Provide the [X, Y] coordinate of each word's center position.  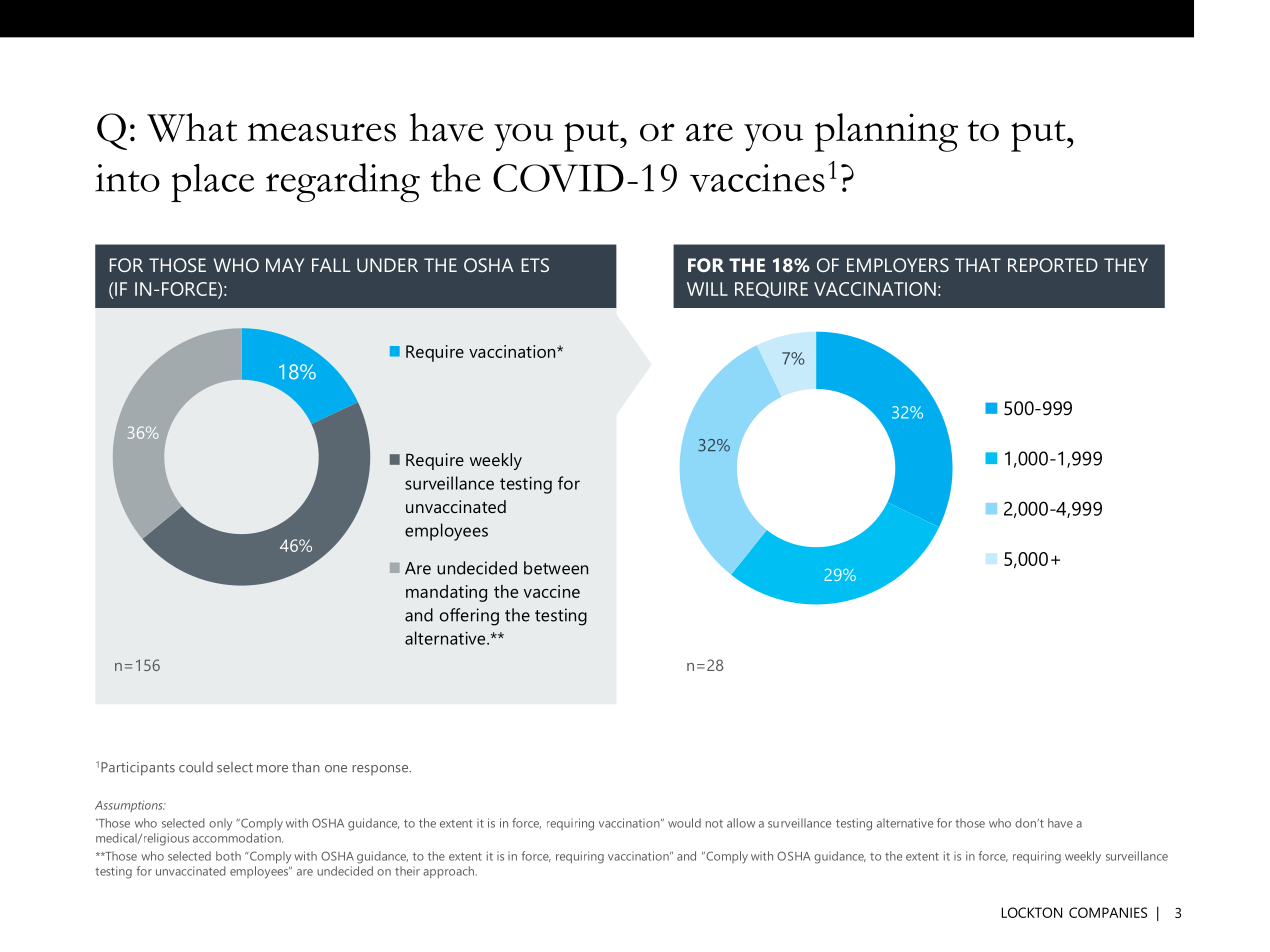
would [684, 823]
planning [886, 132]
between [556, 568]
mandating [446, 593]
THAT [978, 265]
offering [469, 617]
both [228, 856]
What [192, 127]
